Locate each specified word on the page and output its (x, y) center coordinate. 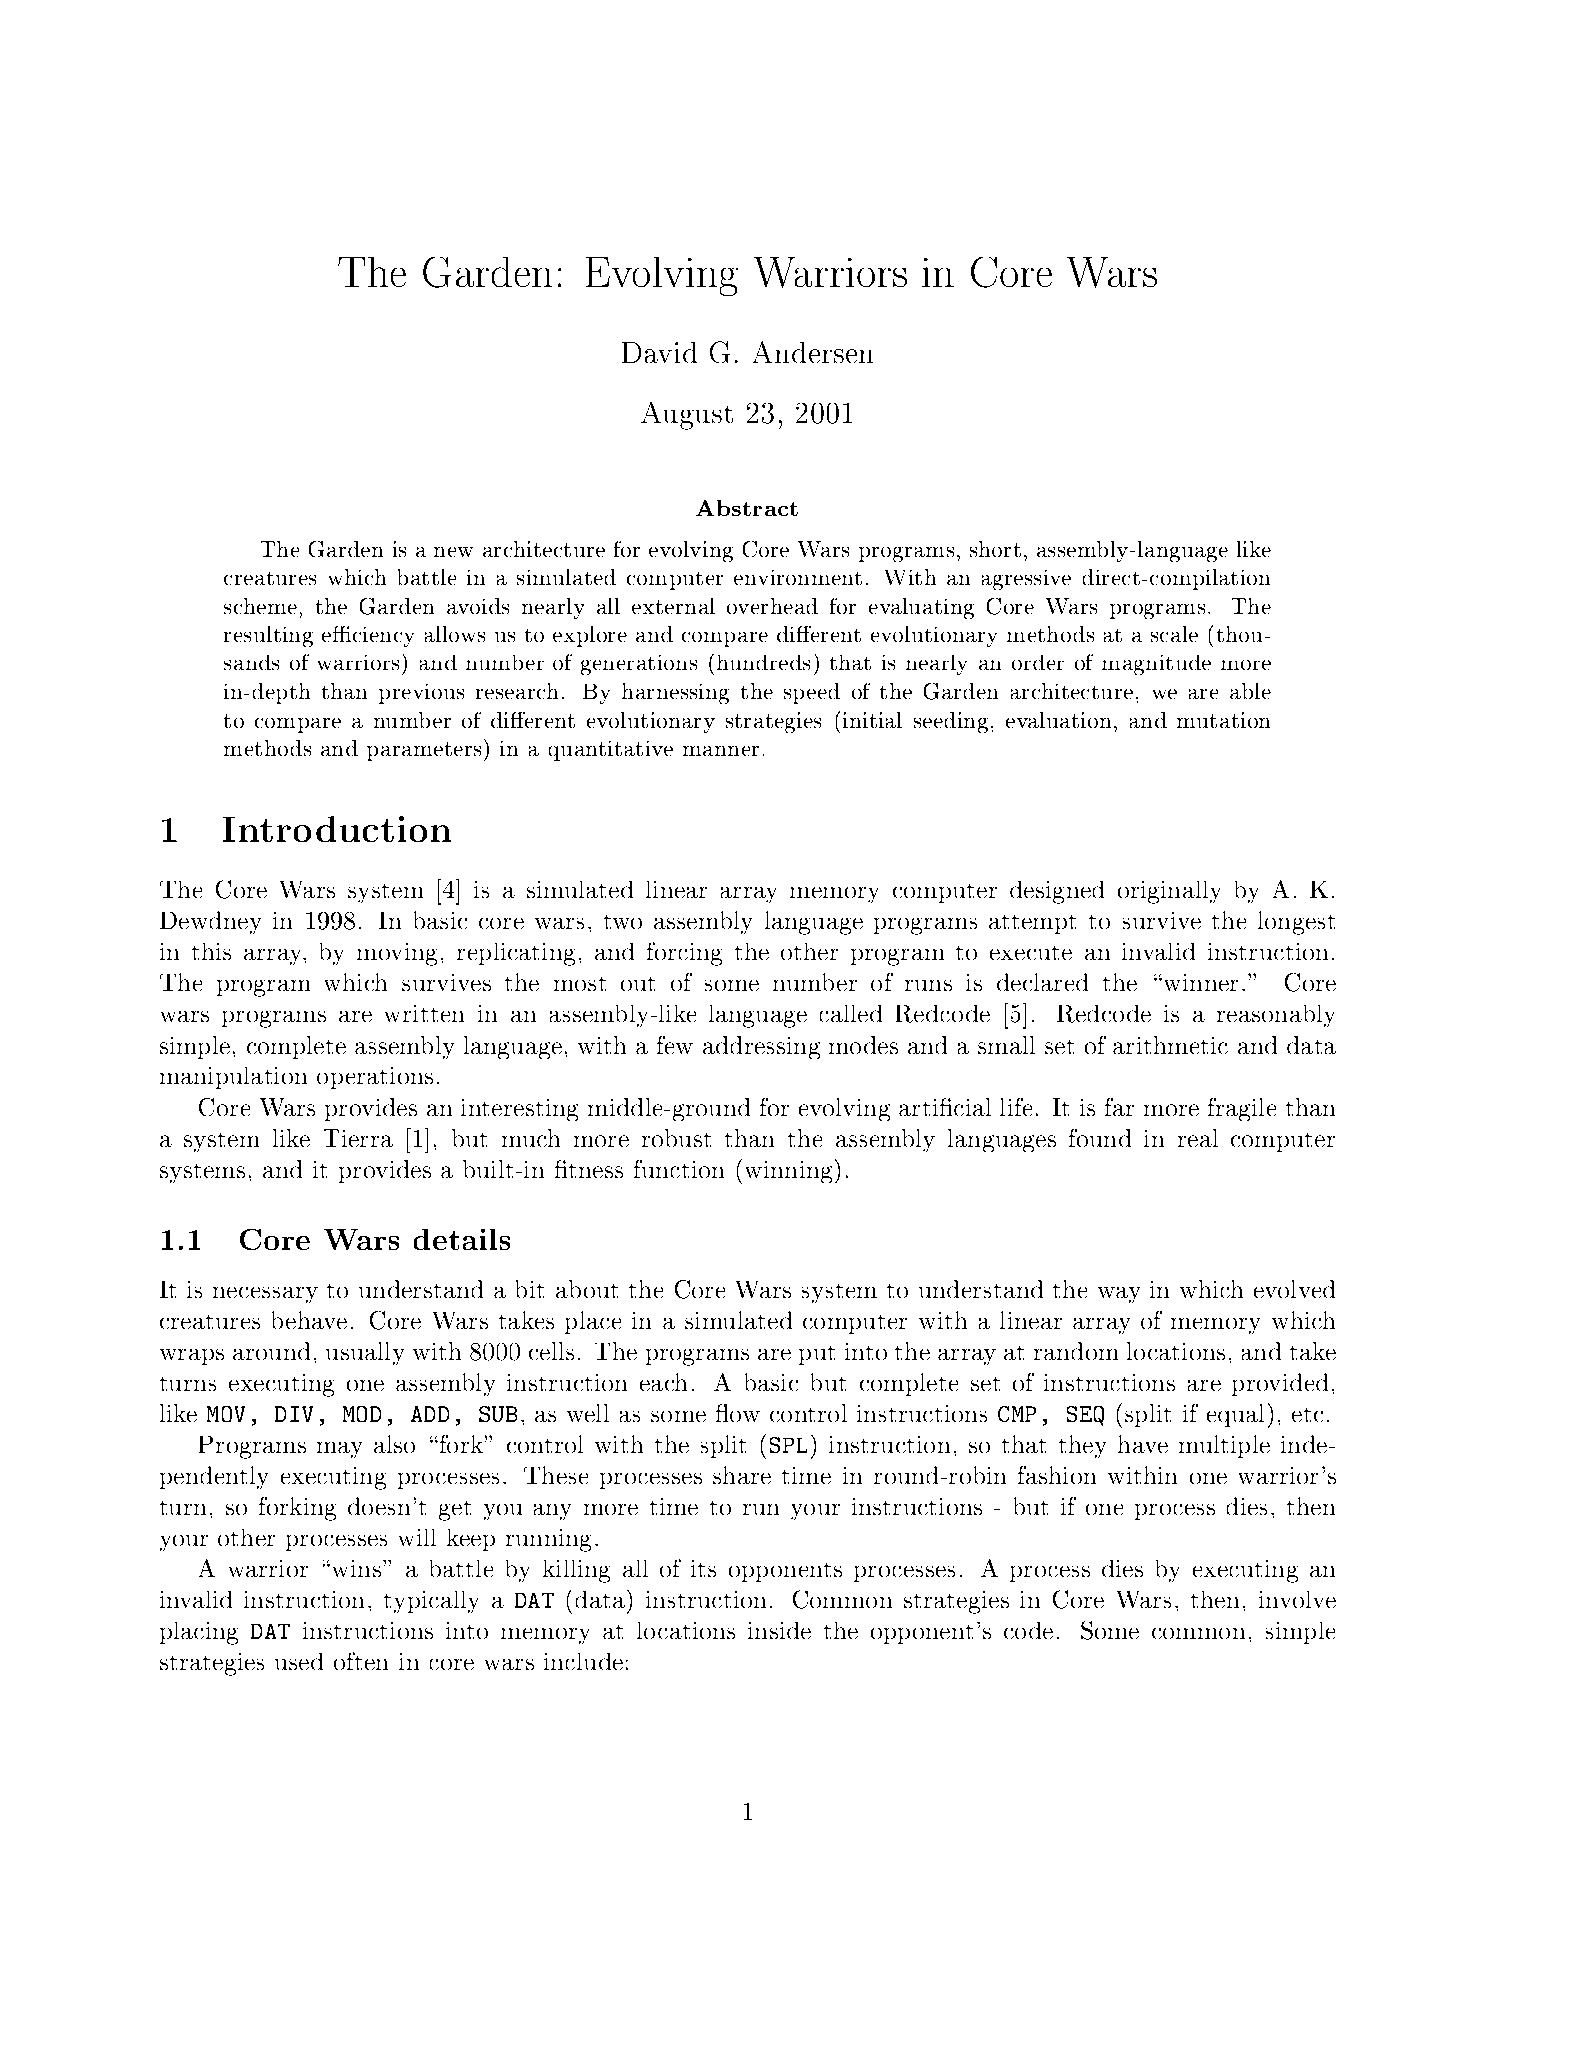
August (687, 416)
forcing (684, 954)
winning (791, 1171)
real (1198, 1138)
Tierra (358, 1138)
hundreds (763, 662)
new (453, 552)
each (663, 1382)
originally (1169, 892)
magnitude (1156, 665)
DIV (294, 1414)
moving (397, 954)
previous (421, 694)
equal (1235, 1415)
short (995, 549)
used (299, 1661)
